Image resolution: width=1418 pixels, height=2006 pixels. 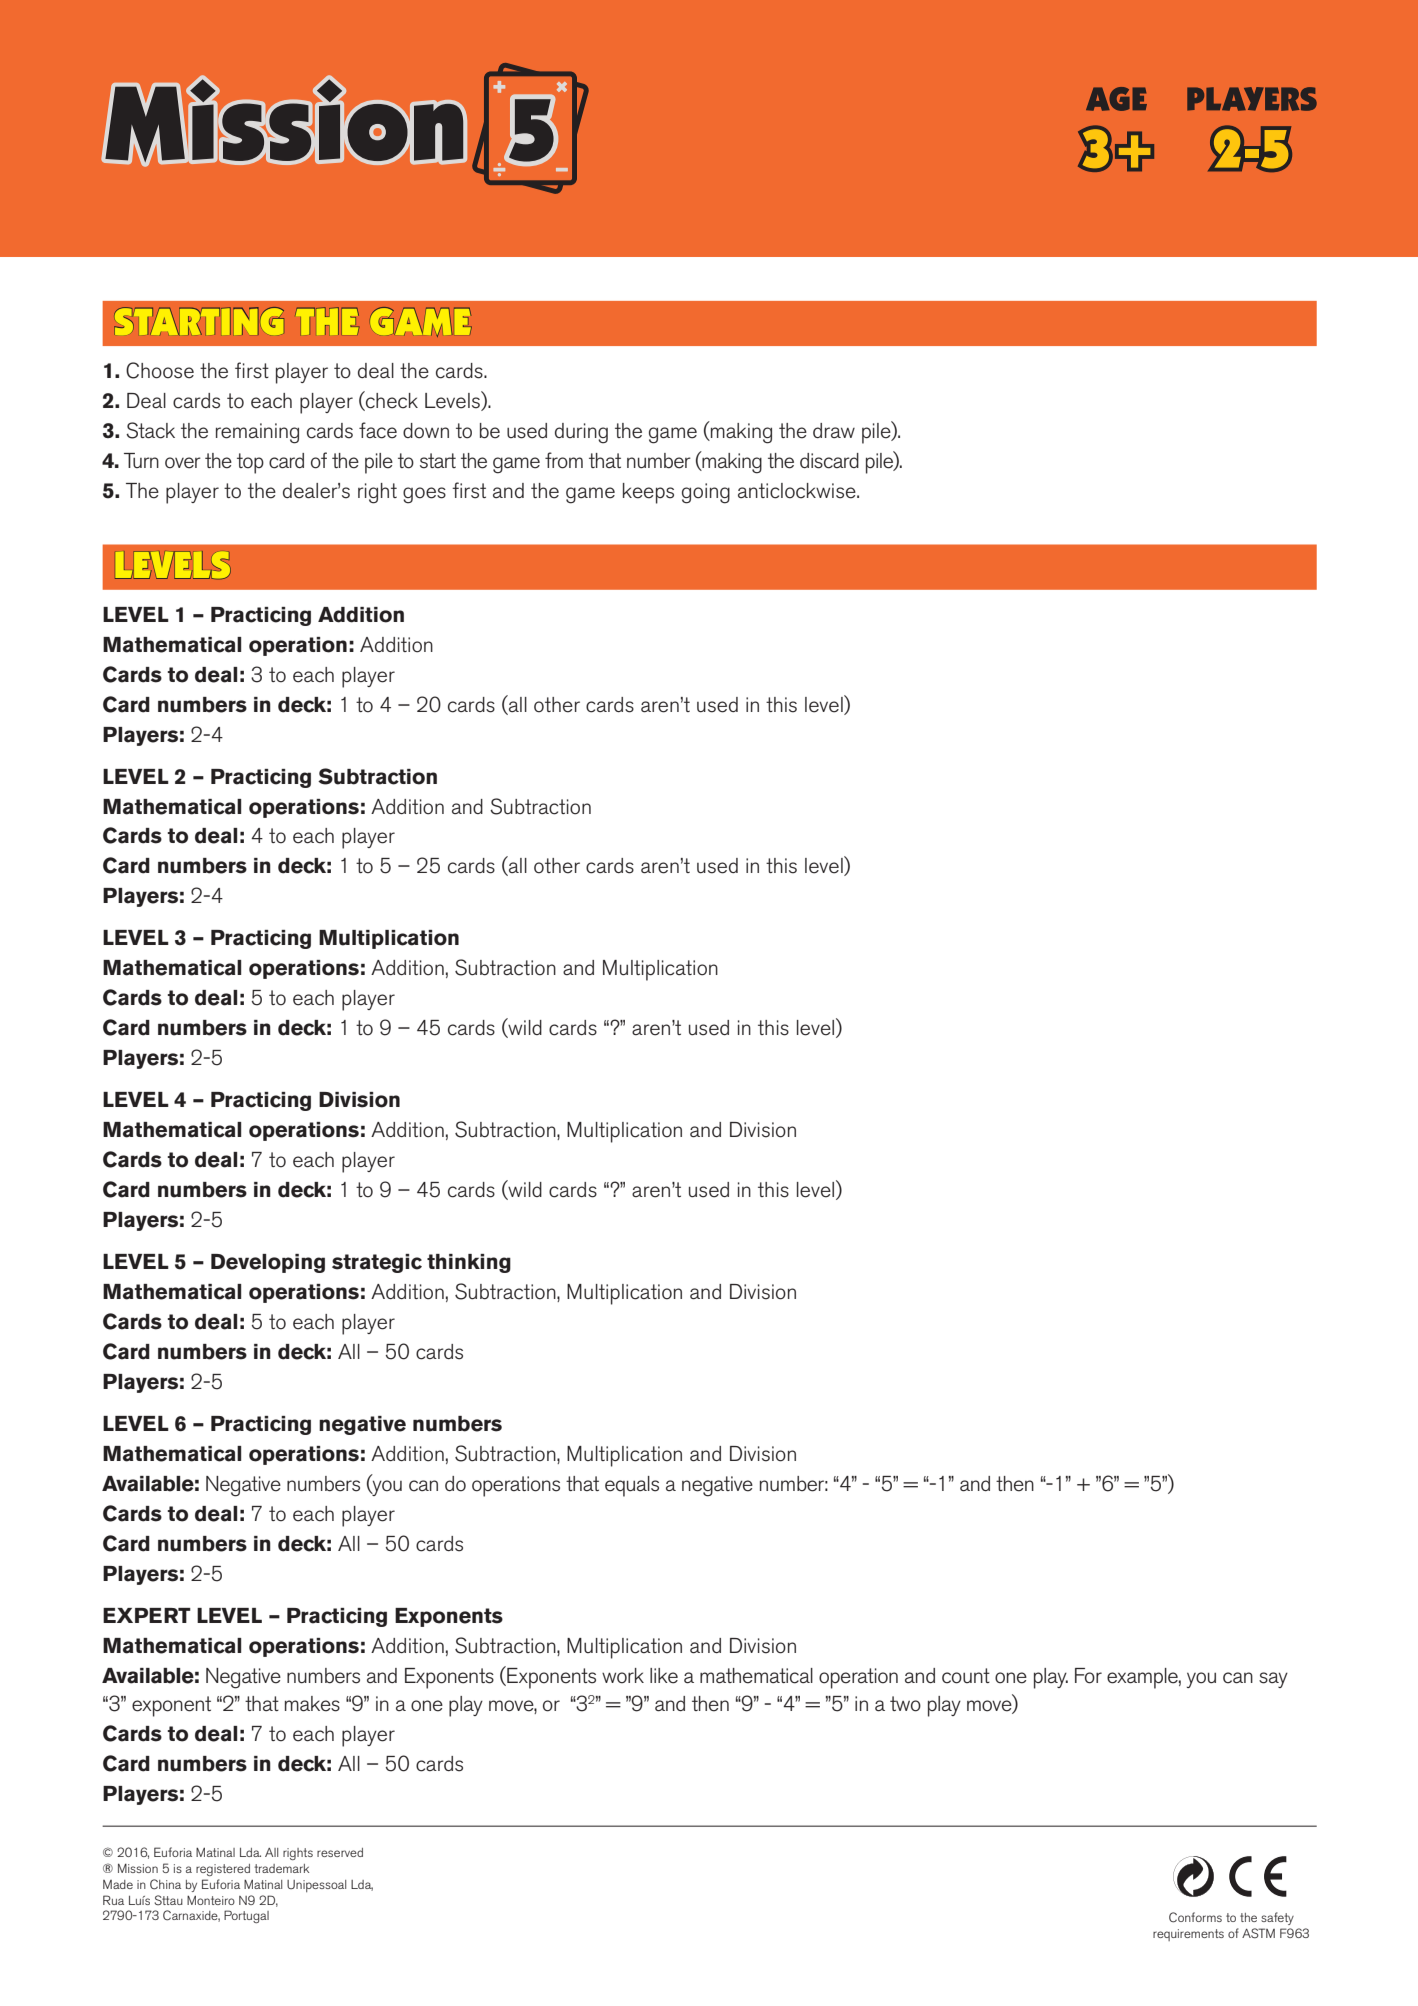 What do you see at coordinates (1195, 1917) in the page?
I see `Conforms` at bounding box center [1195, 1917].
